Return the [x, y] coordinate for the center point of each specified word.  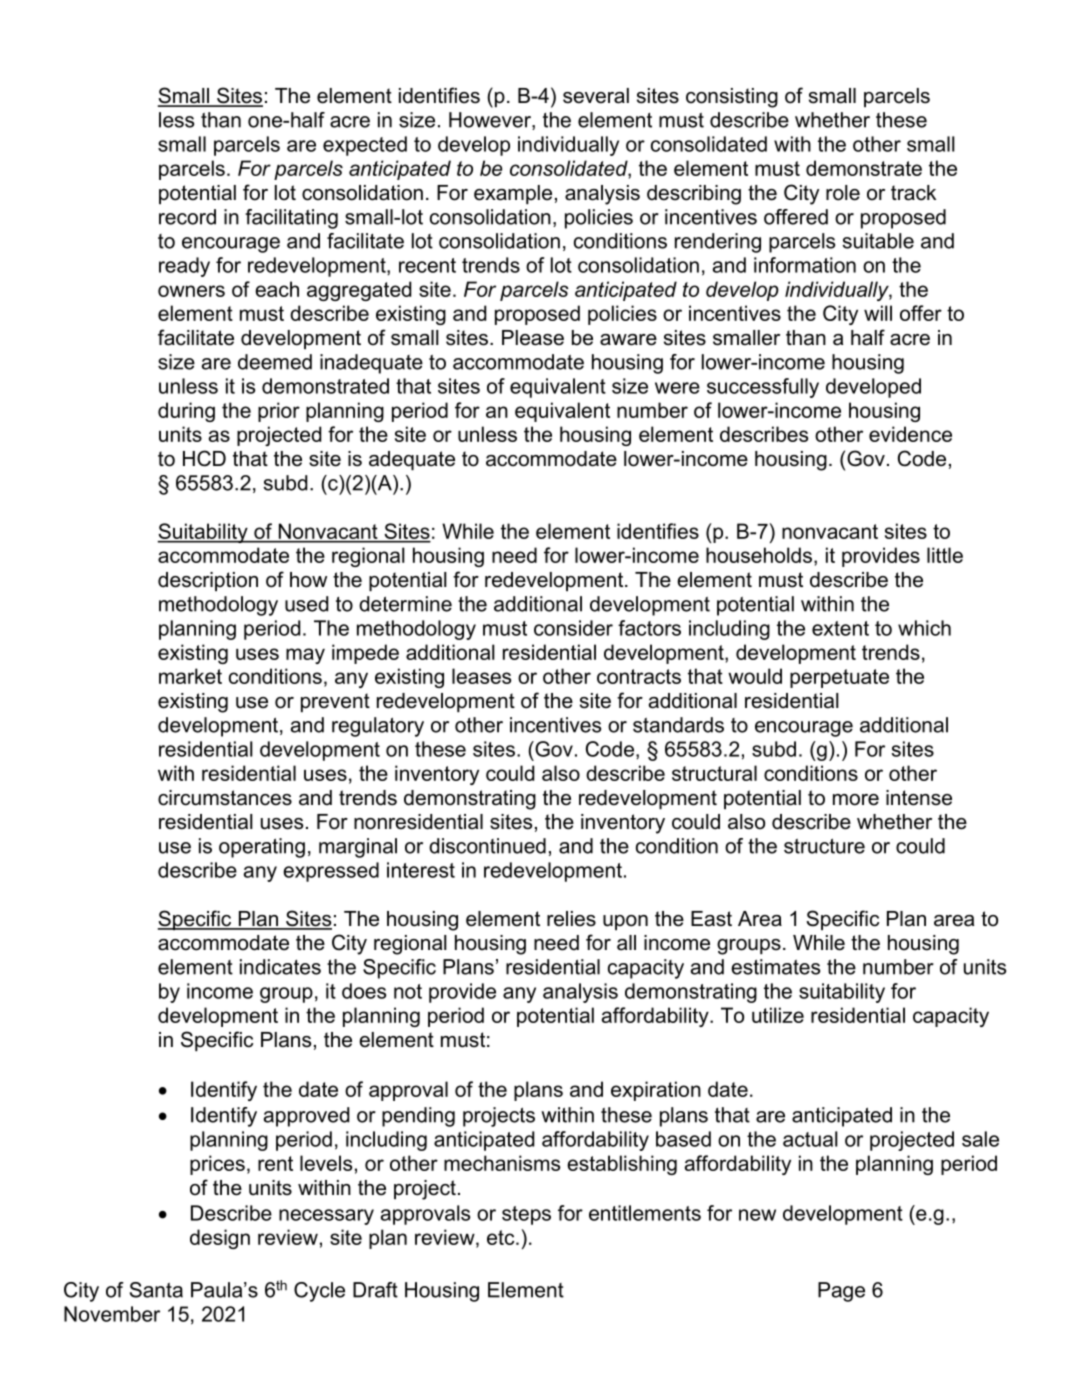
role [843, 193]
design [220, 1239]
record [187, 217]
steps [526, 1215]
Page [841, 1292]
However [491, 121]
